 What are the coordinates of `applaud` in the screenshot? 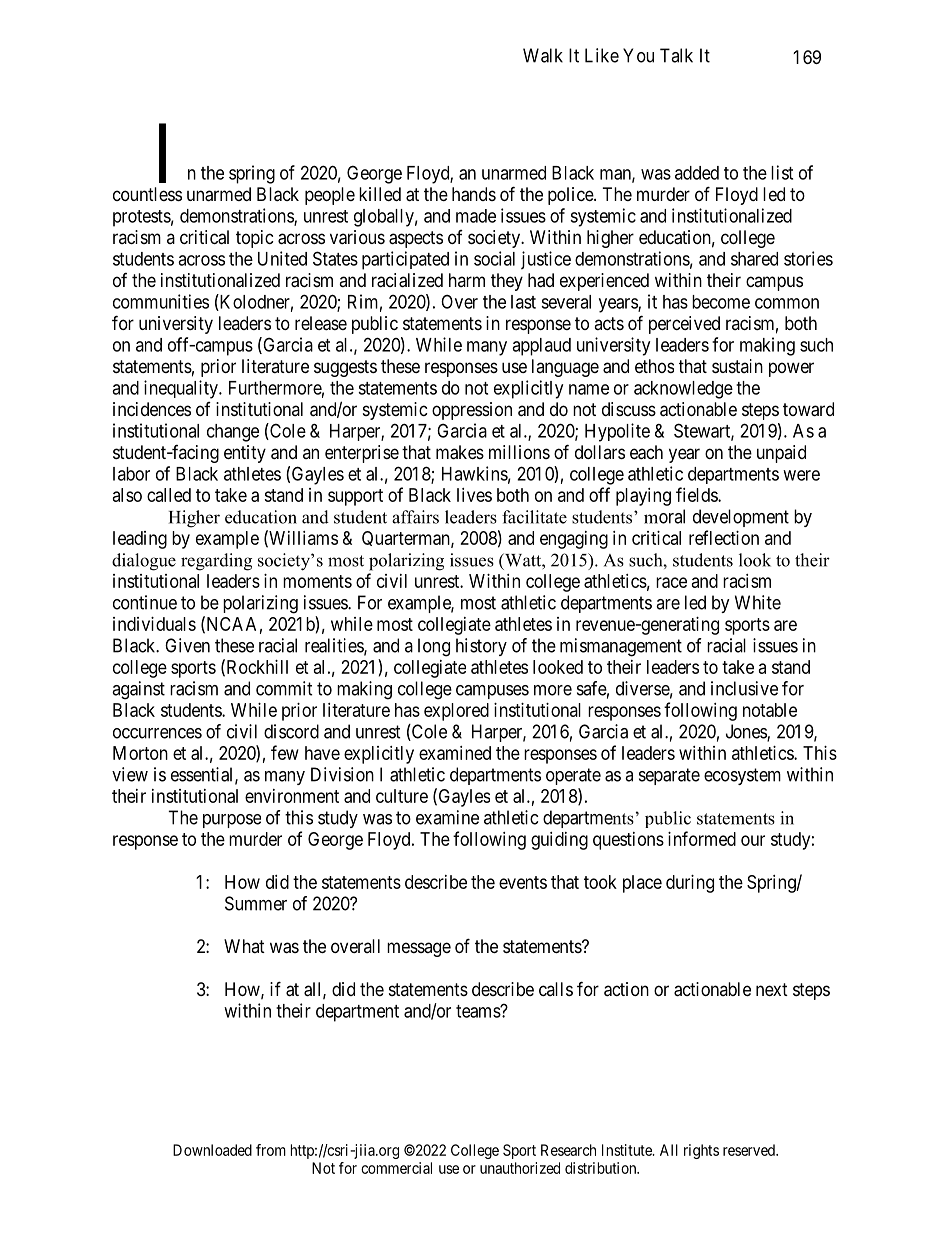 It's located at (541, 347).
